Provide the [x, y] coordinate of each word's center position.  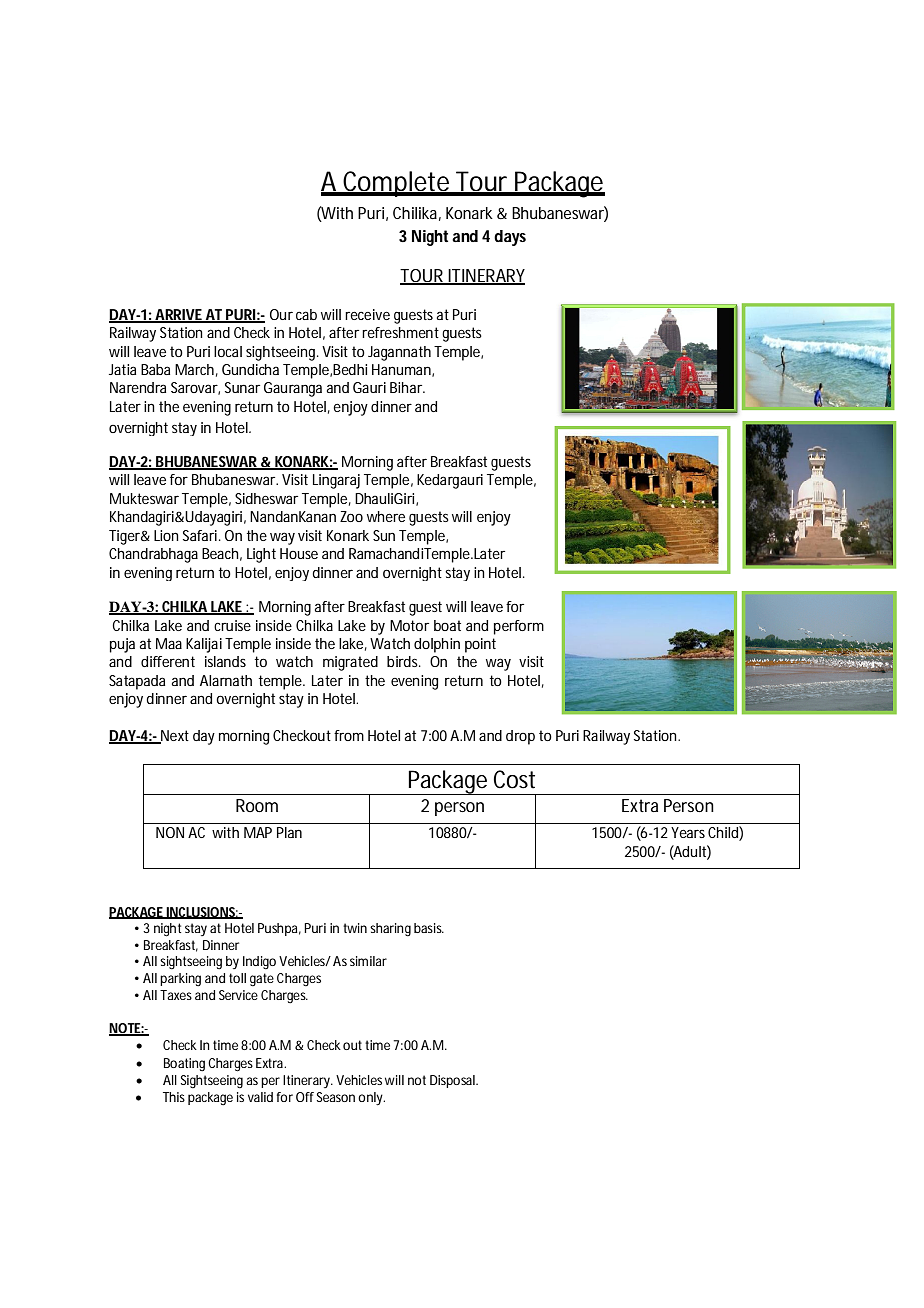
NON [170, 832]
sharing [390, 929]
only [371, 1098]
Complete [397, 184]
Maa [169, 643]
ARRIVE [179, 315]
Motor [409, 625]
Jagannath [399, 353]
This [174, 1097]
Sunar [242, 387]
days [510, 238]
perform [519, 627]
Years [688, 832]
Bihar [407, 387]
